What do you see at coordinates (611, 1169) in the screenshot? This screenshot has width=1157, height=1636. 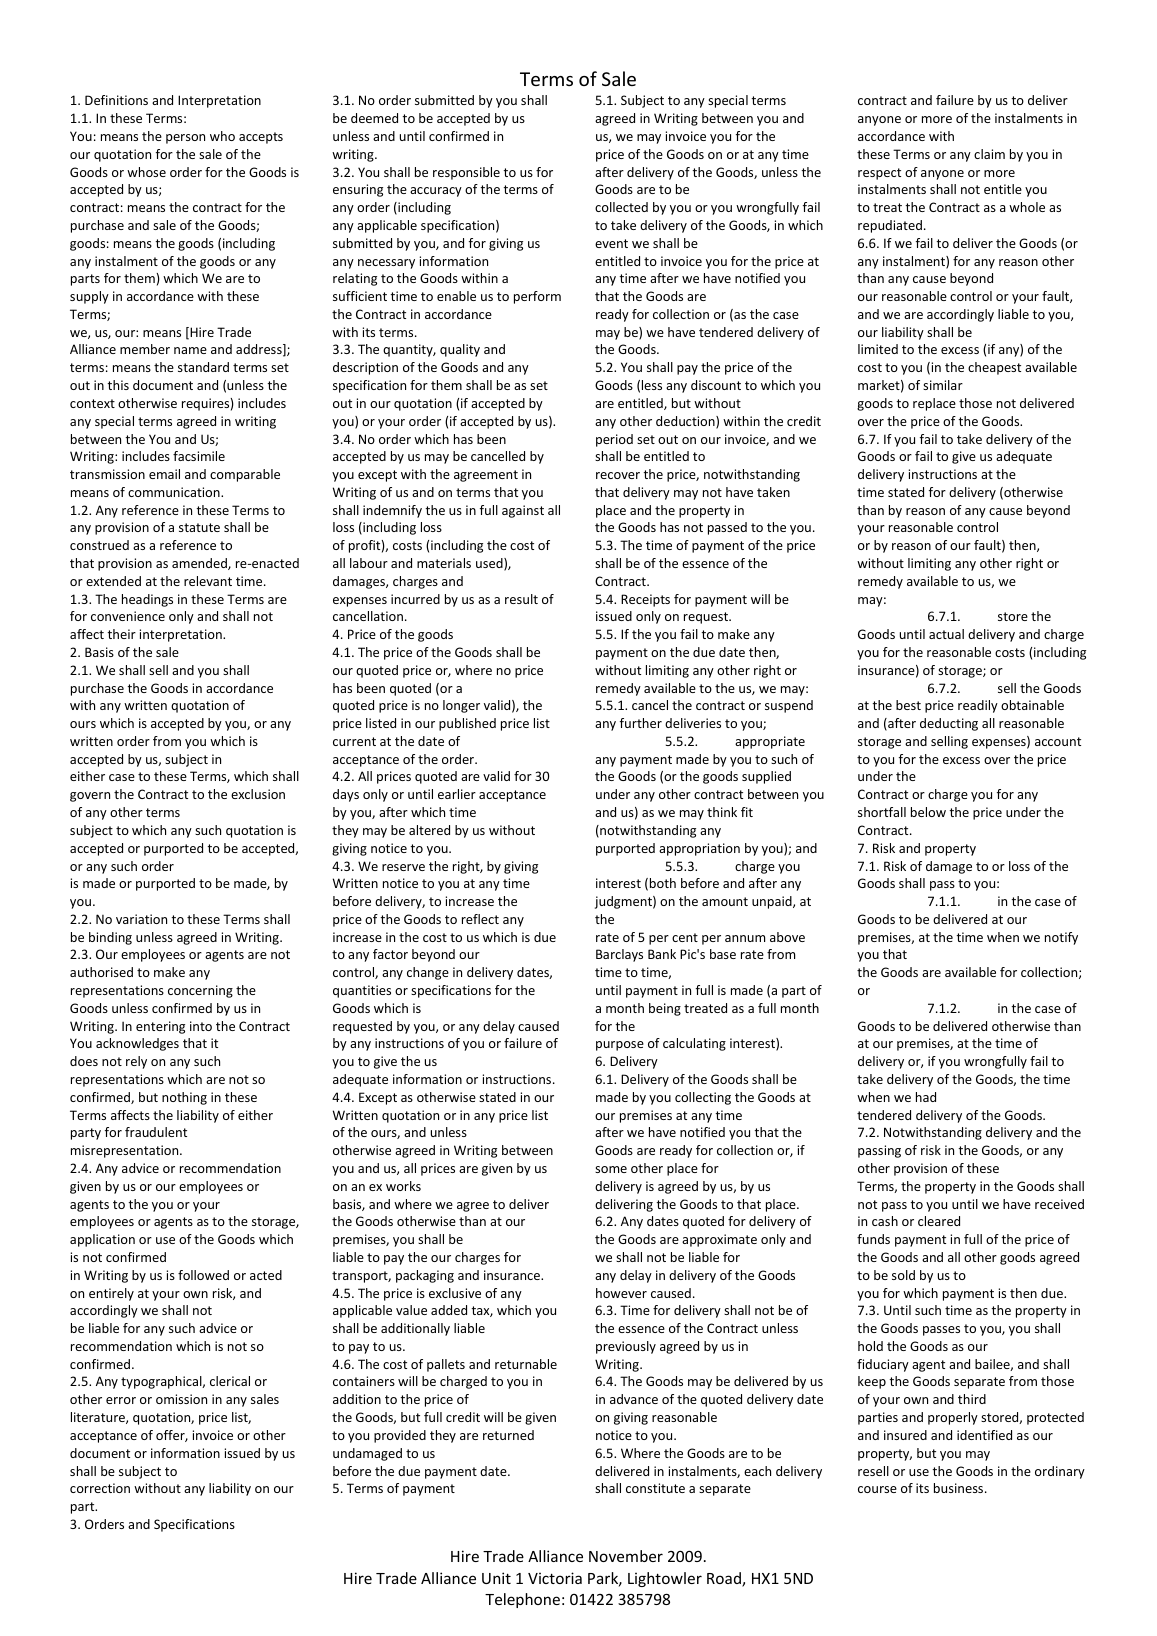 I see `some` at bounding box center [611, 1169].
